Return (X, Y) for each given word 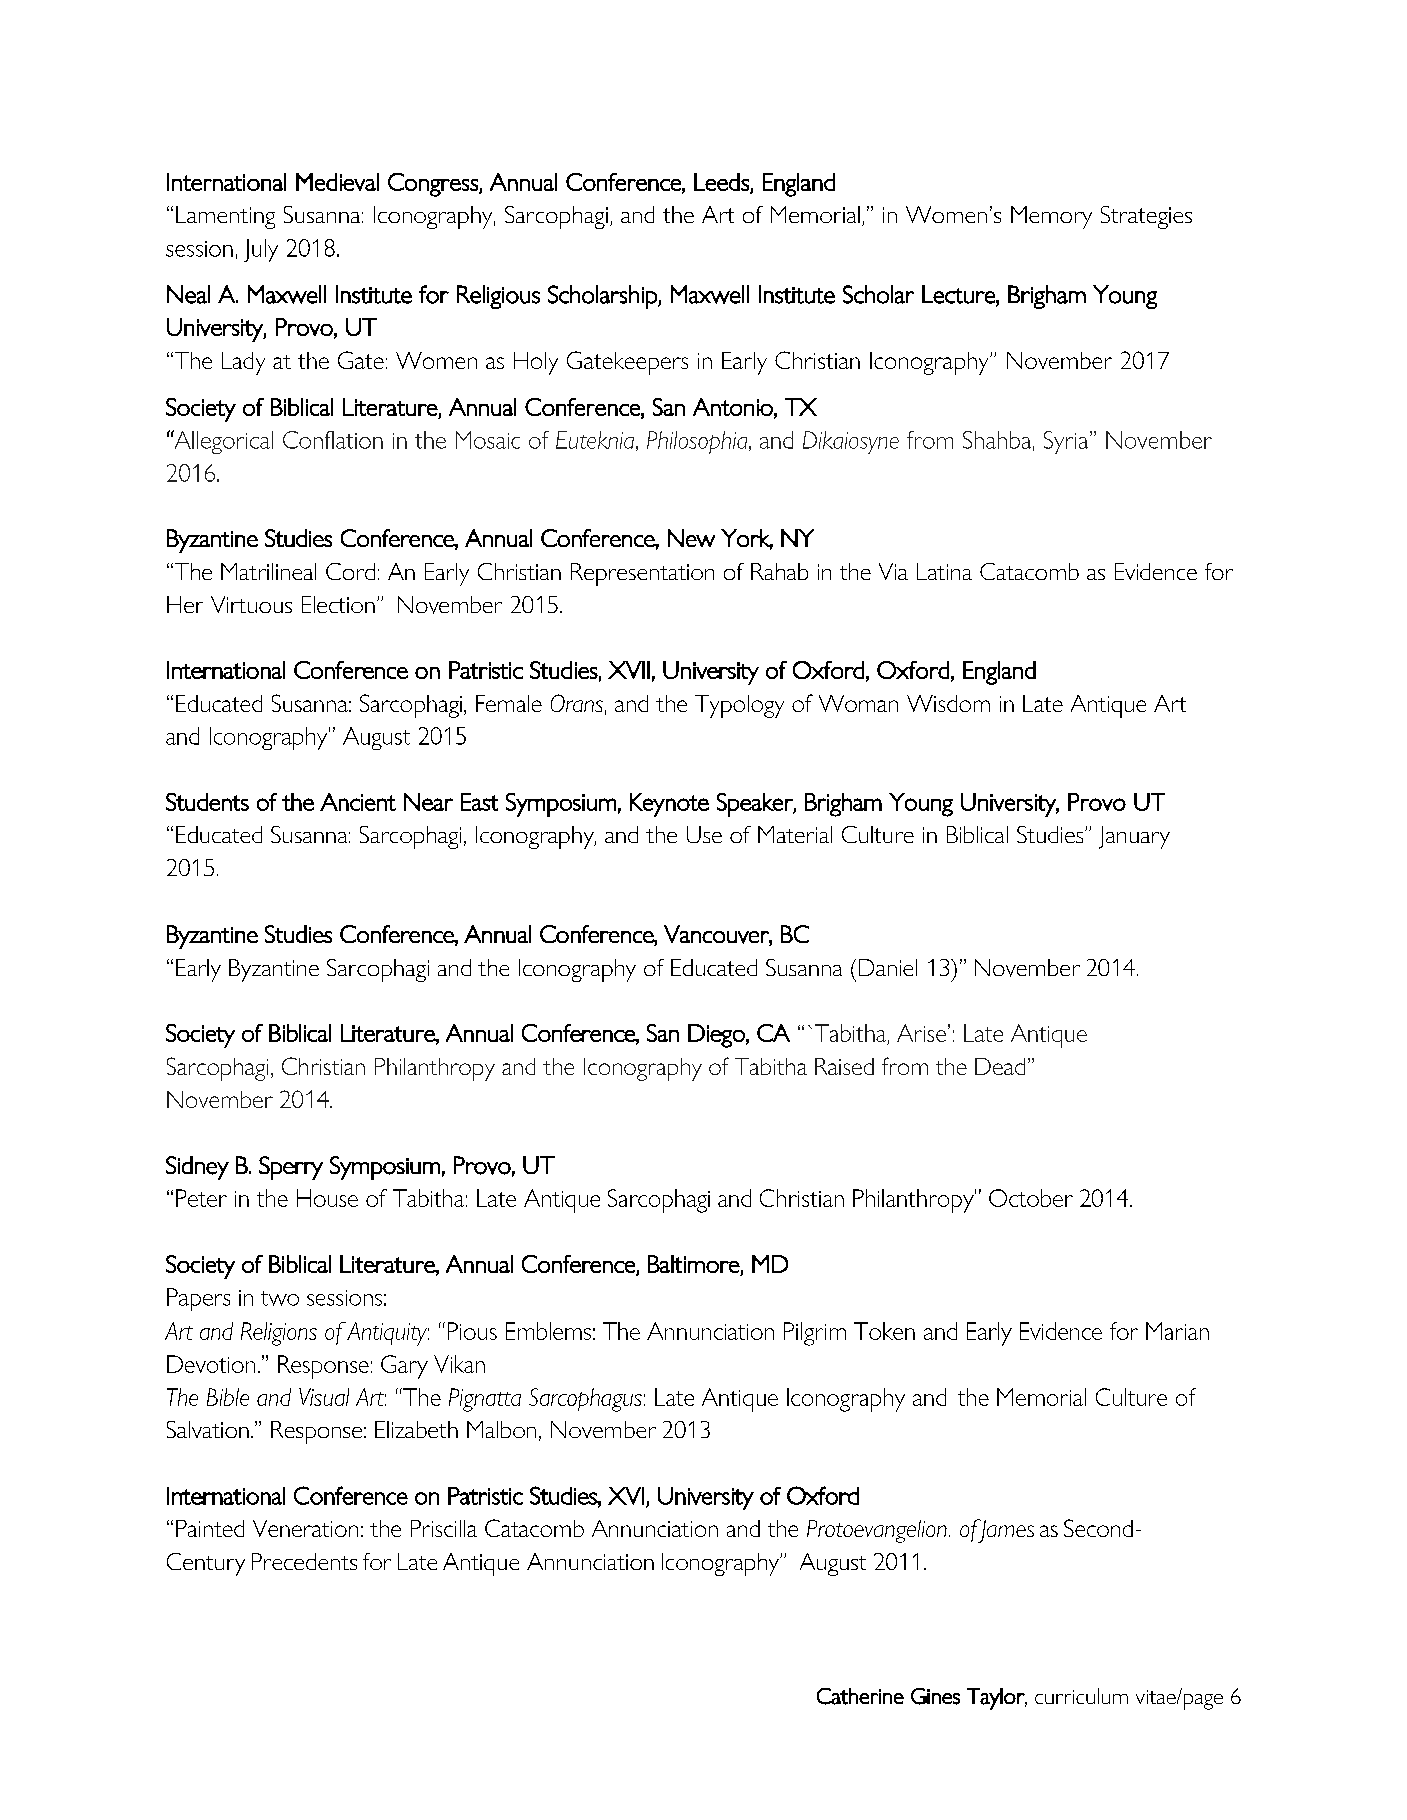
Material (795, 834)
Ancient (358, 802)
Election (338, 604)
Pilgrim (815, 1334)
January (1134, 837)
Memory (1051, 217)
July (261, 250)
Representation (642, 574)
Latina (944, 571)
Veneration (305, 1528)
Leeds (722, 183)
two (280, 1298)
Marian (1177, 1331)
